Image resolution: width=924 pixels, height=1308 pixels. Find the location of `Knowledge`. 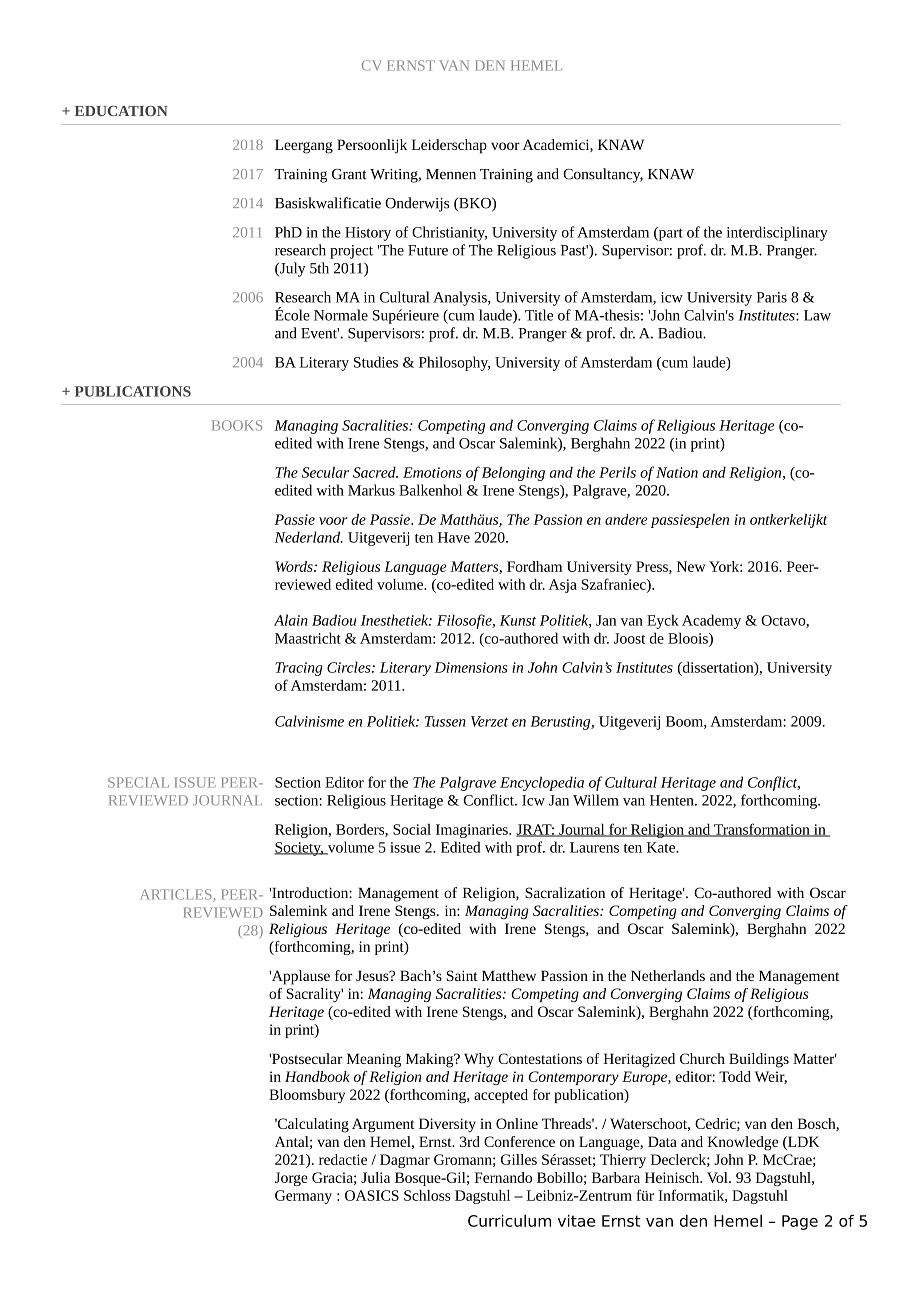

Knowledge is located at coordinates (742, 1143).
